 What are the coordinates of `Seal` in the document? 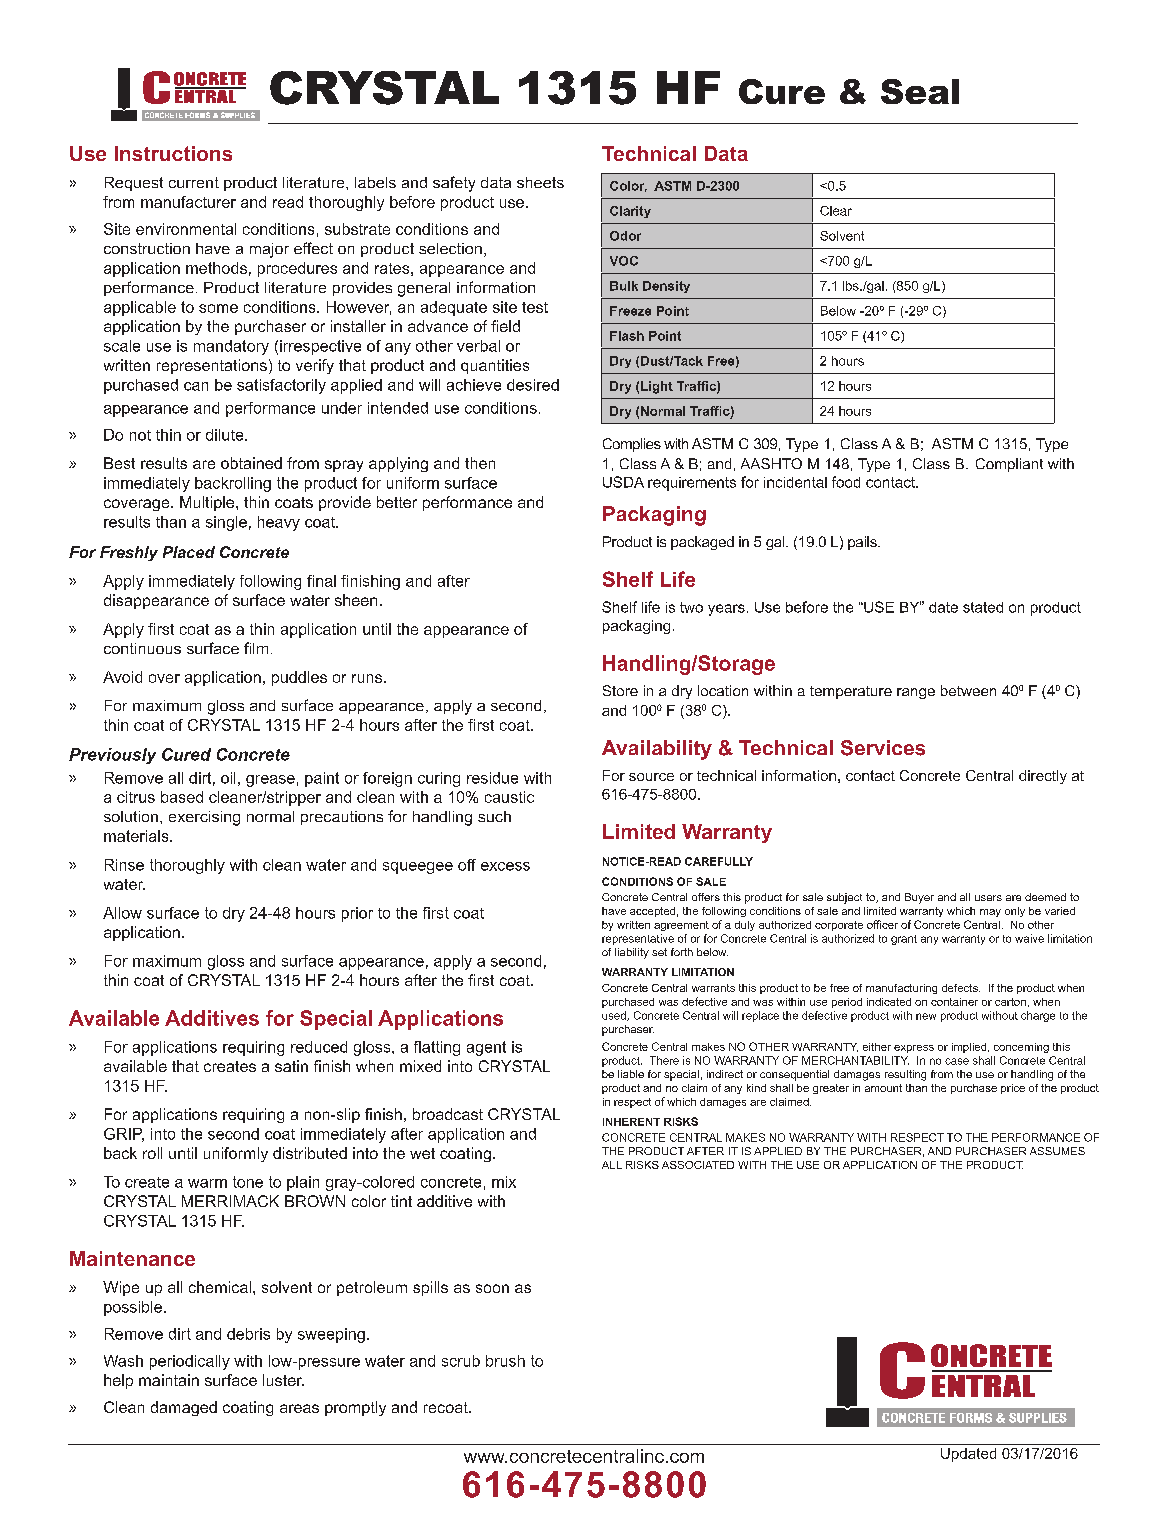 It's located at (920, 91).
